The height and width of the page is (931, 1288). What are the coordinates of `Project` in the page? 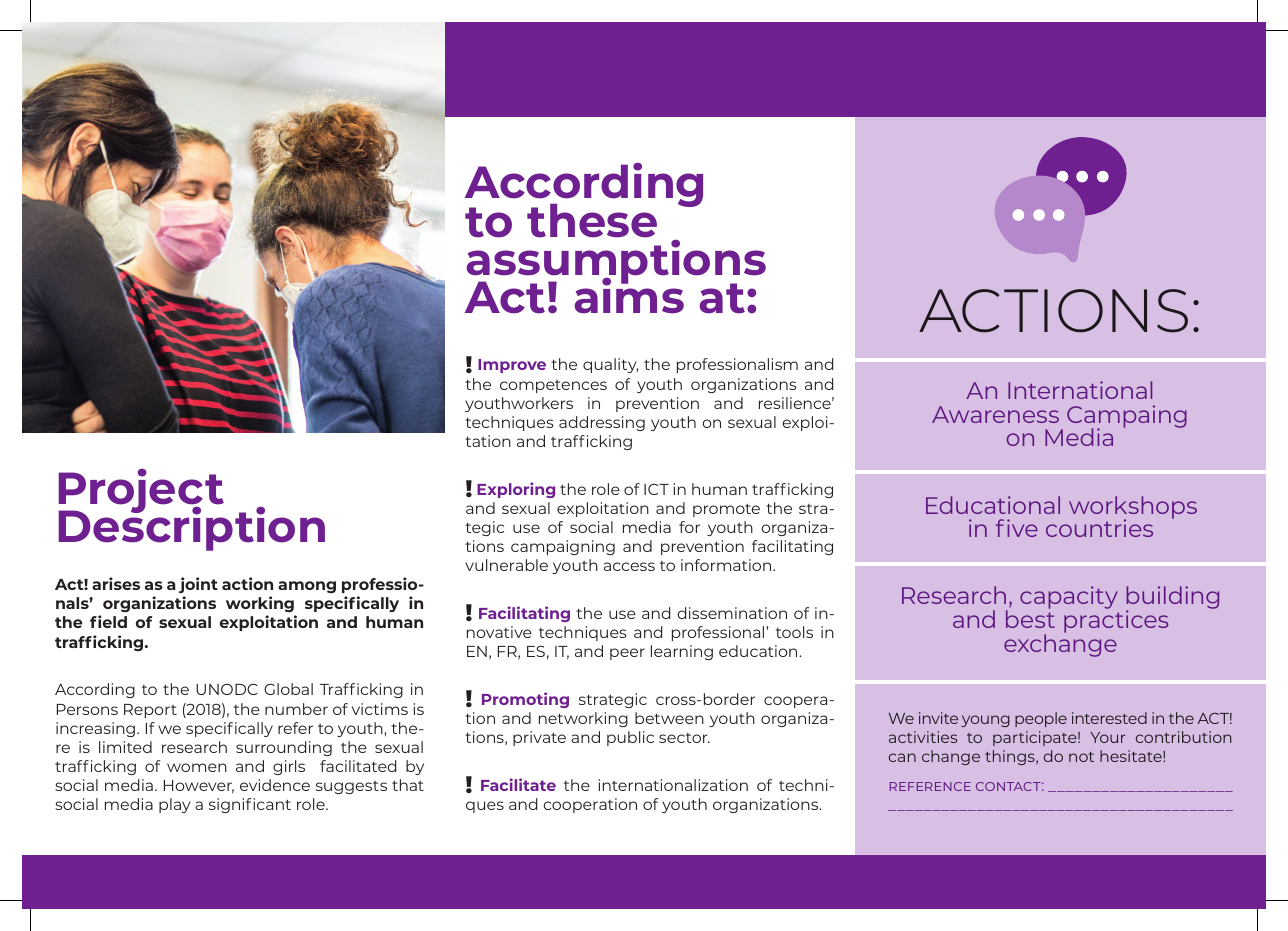 It's located at (141, 492).
